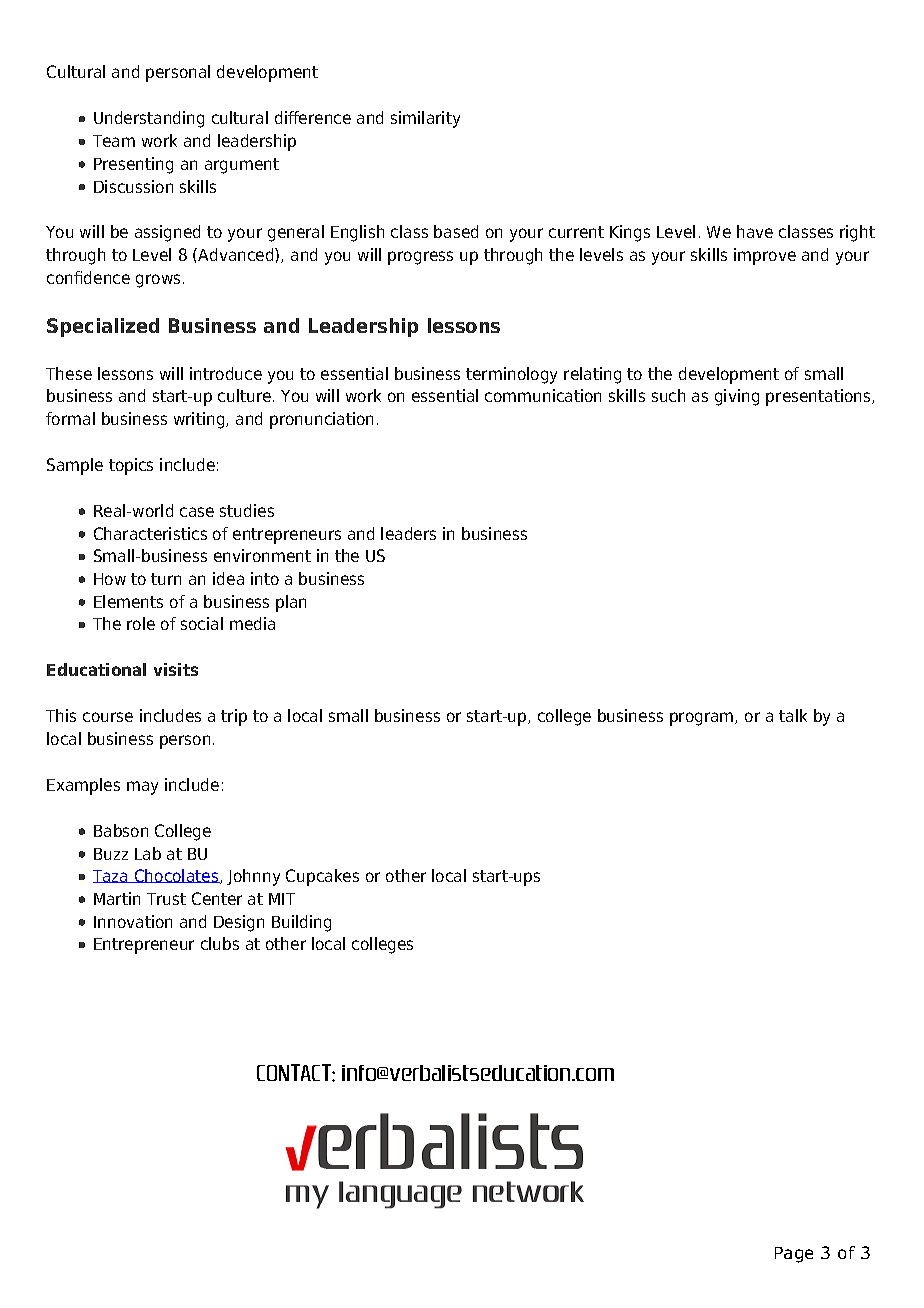  I want to click on talk, so click(793, 715).
